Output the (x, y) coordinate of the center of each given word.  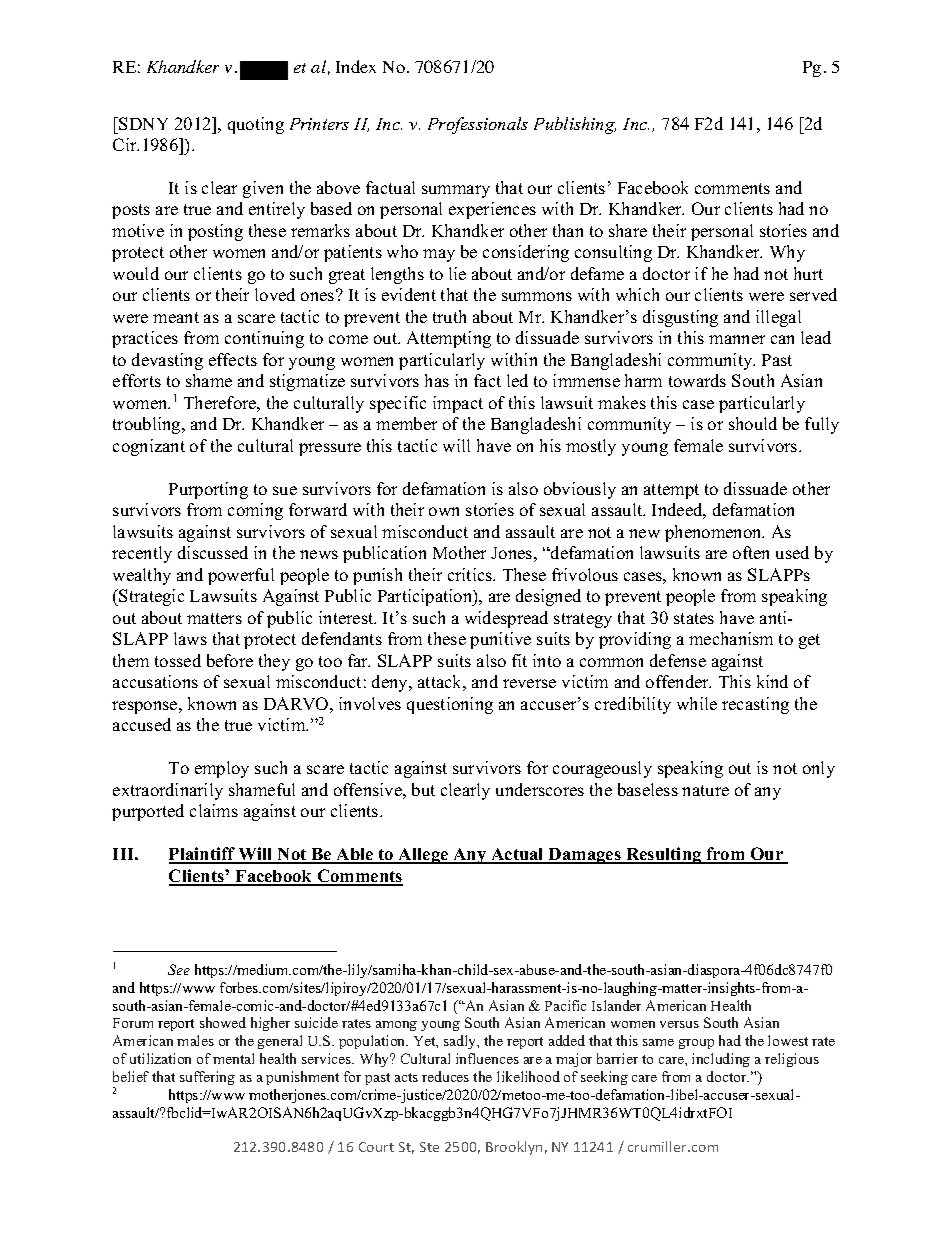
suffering (207, 1078)
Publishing (575, 125)
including (721, 1060)
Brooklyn (514, 1148)
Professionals (478, 125)
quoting (256, 125)
